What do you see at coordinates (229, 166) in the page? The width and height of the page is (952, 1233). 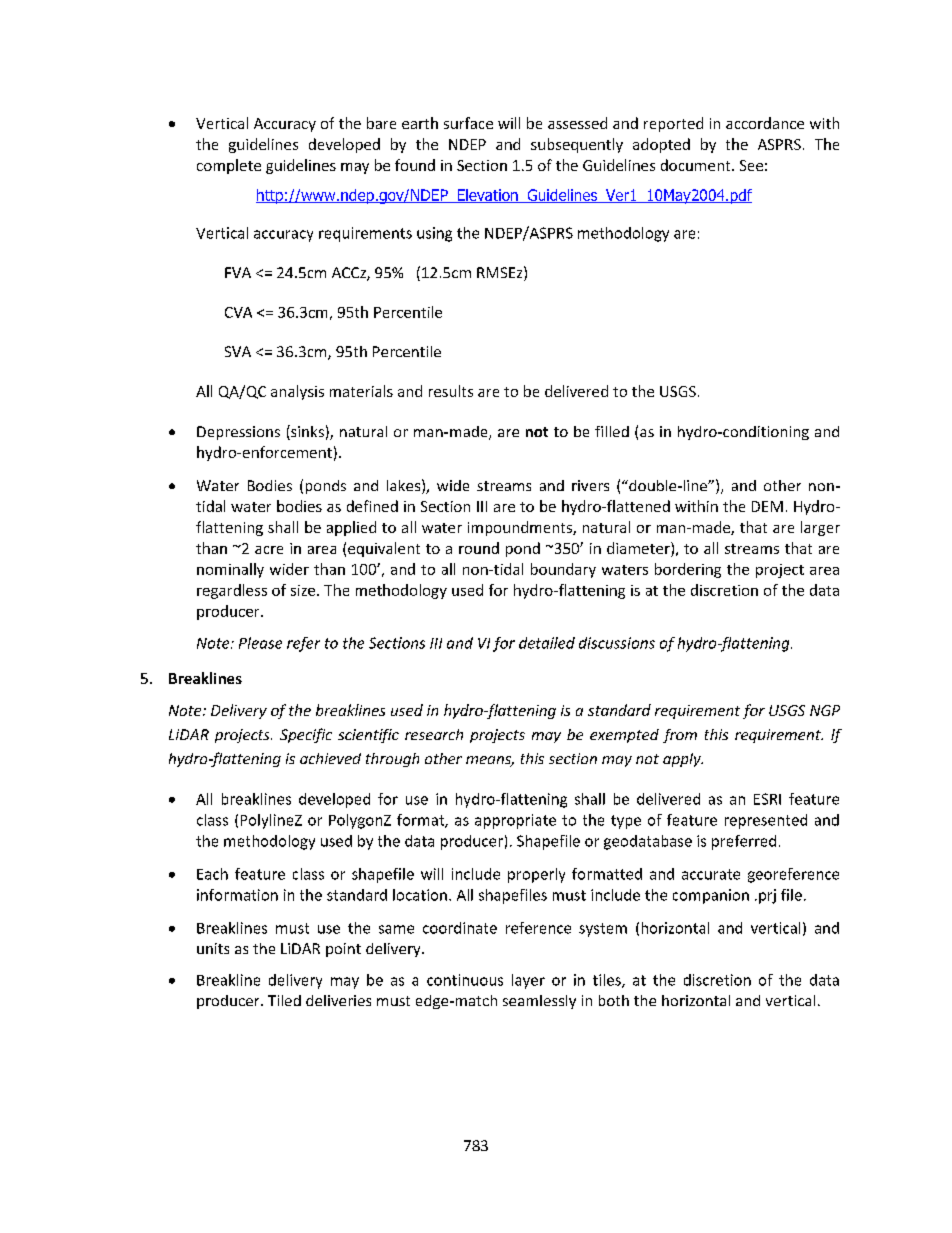 I see `complete` at bounding box center [229, 166].
